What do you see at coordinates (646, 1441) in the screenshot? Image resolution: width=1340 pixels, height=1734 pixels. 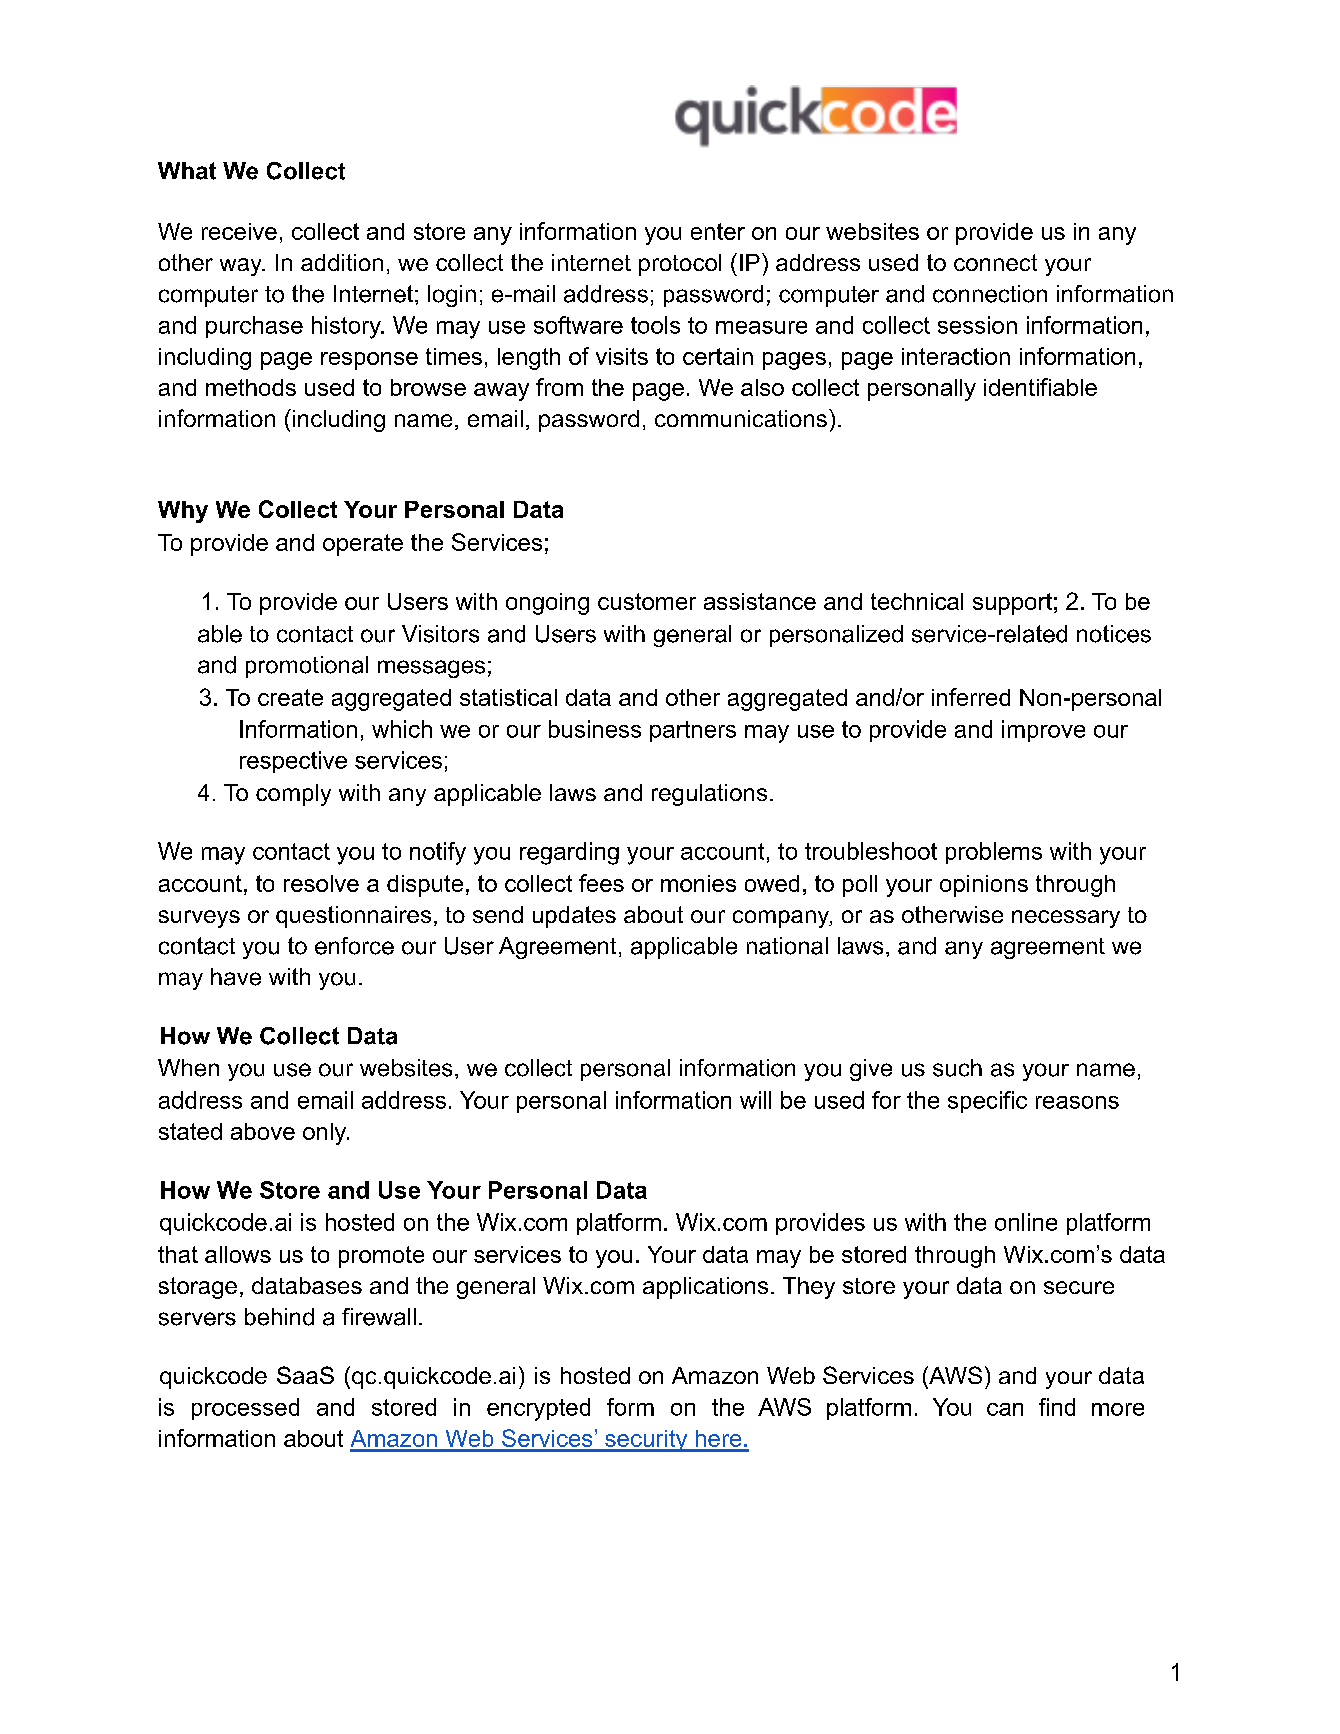 I see `security` at bounding box center [646, 1441].
